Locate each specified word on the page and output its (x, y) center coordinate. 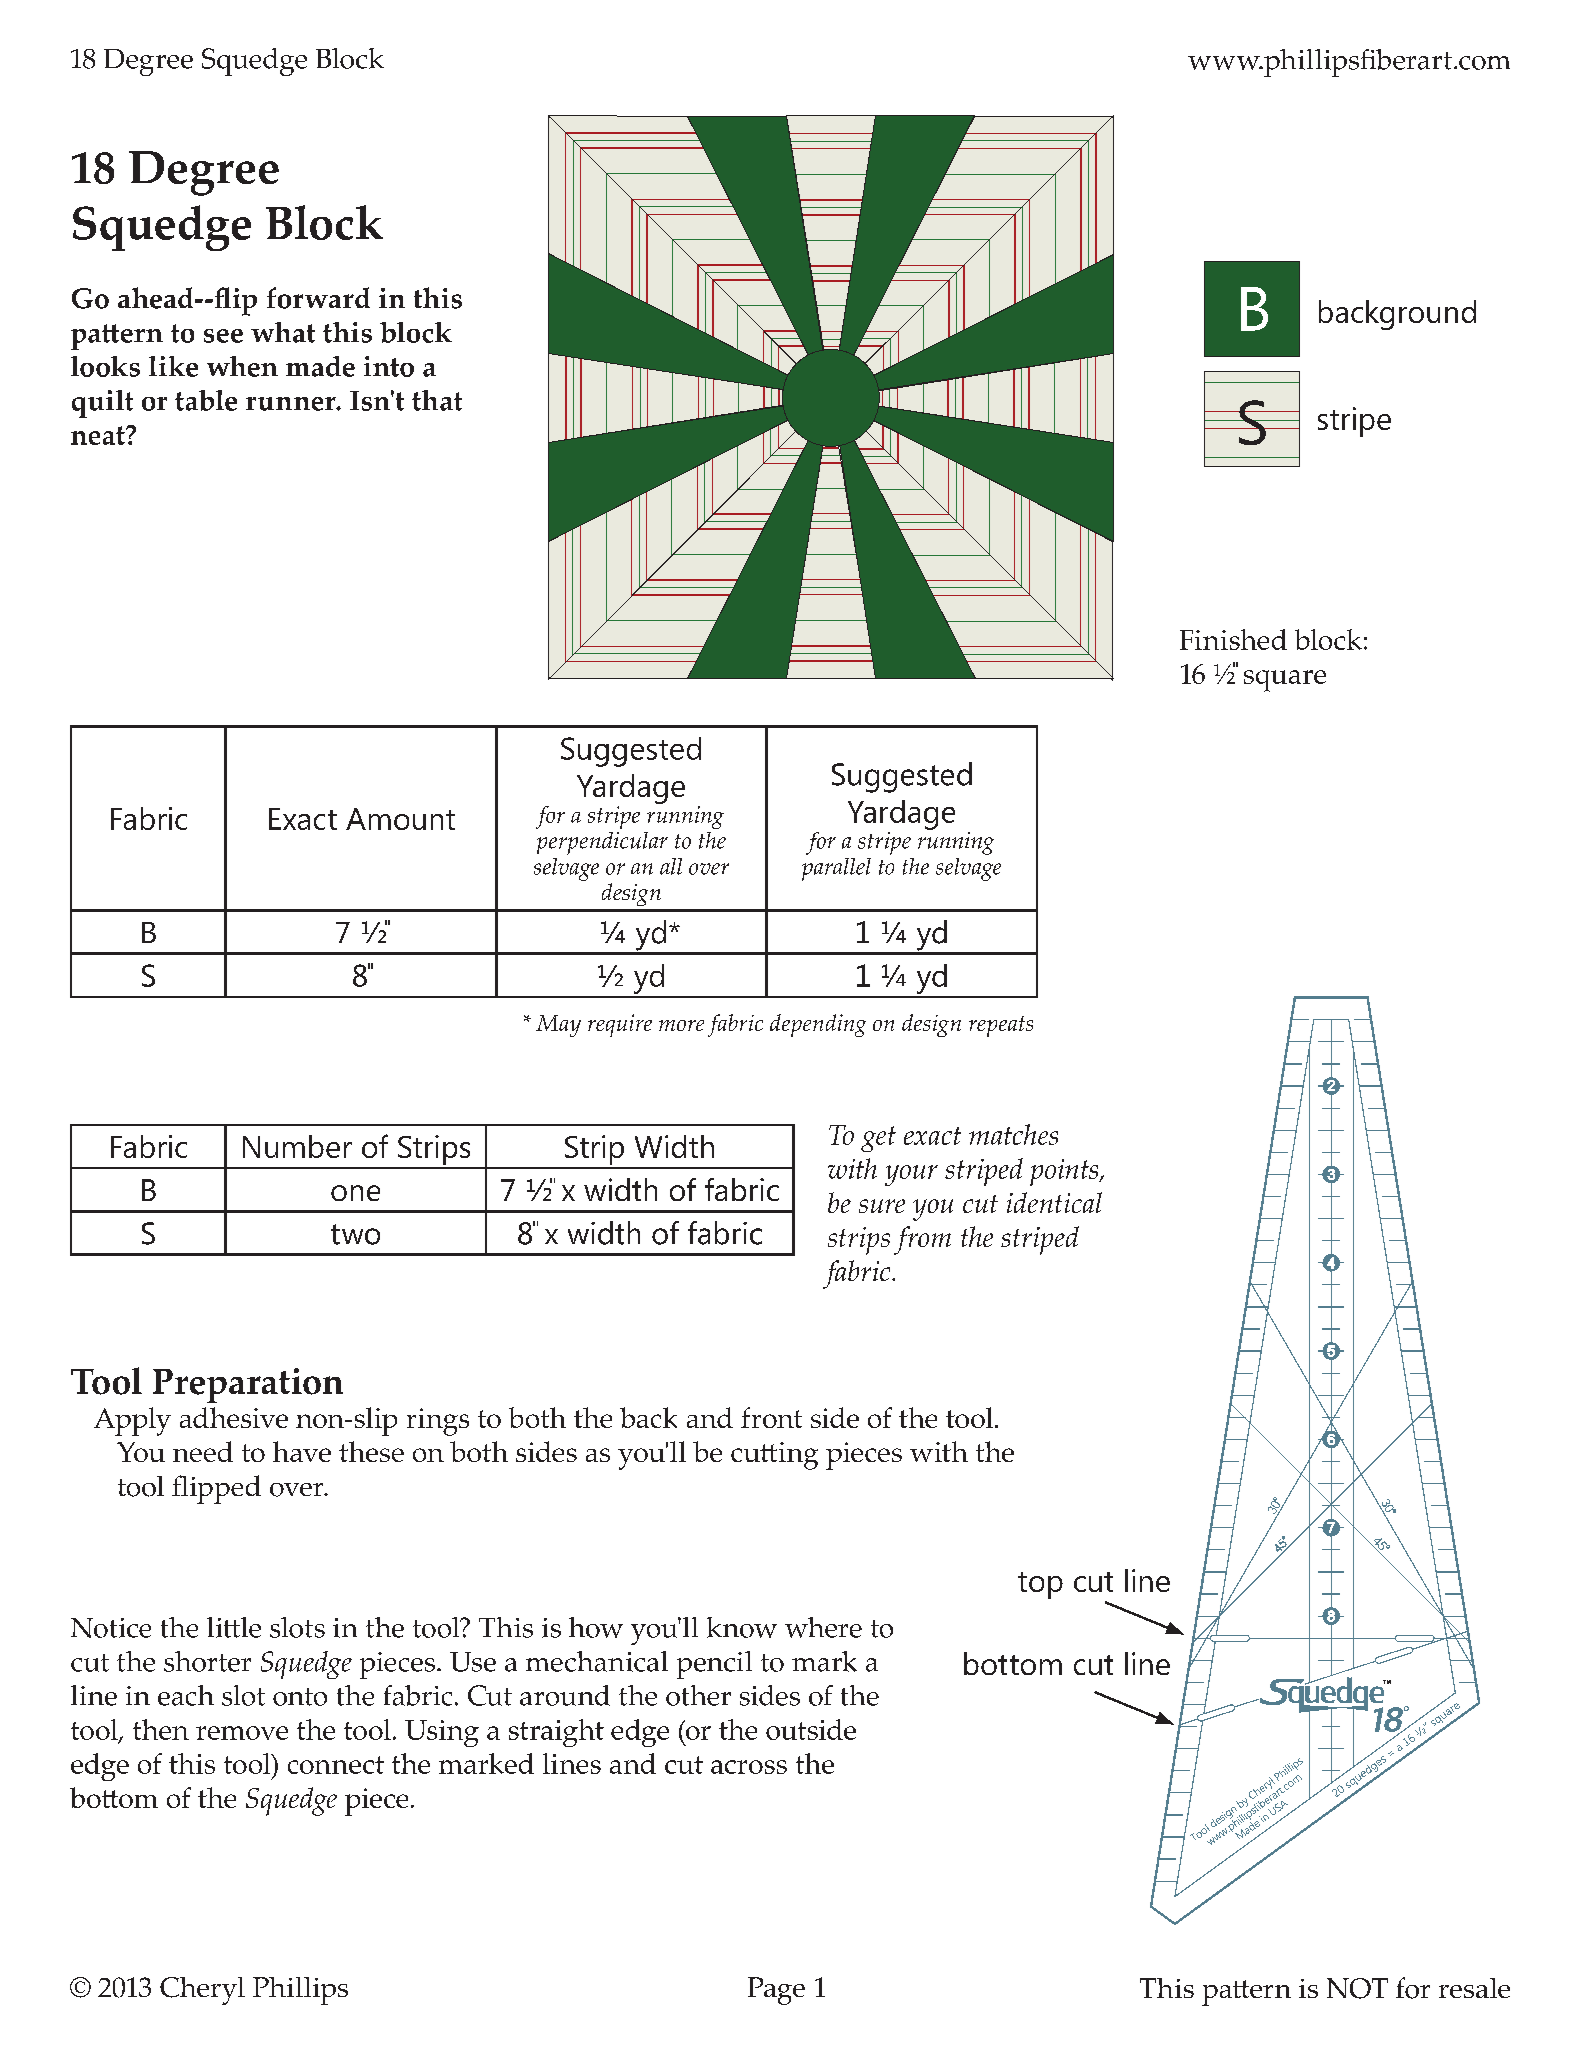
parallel (836, 869)
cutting (774, 1456)
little (234, 1627)
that (437, 400)
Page (776, 1991)
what (283, 332)
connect (336, 1765)
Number (297, 1146)
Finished (1233, 639)
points (1065, 1172)
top (1040, 1585)
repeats (1001, 1026)
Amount (400, 819)
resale (1474, 1988)
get (878, 1139)
